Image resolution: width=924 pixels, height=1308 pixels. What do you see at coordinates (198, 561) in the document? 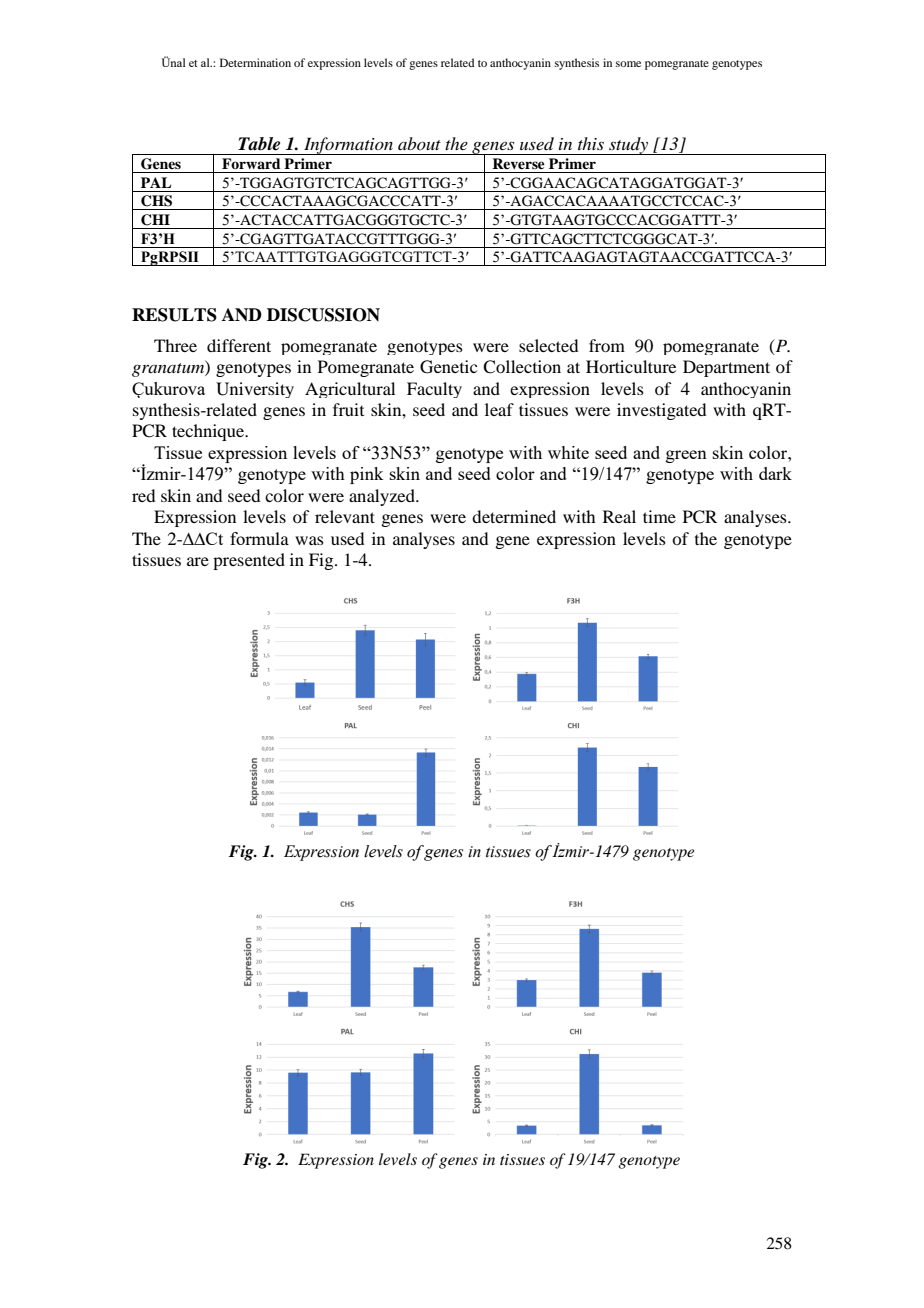
I see `are` at bounding box center [198, 561].
